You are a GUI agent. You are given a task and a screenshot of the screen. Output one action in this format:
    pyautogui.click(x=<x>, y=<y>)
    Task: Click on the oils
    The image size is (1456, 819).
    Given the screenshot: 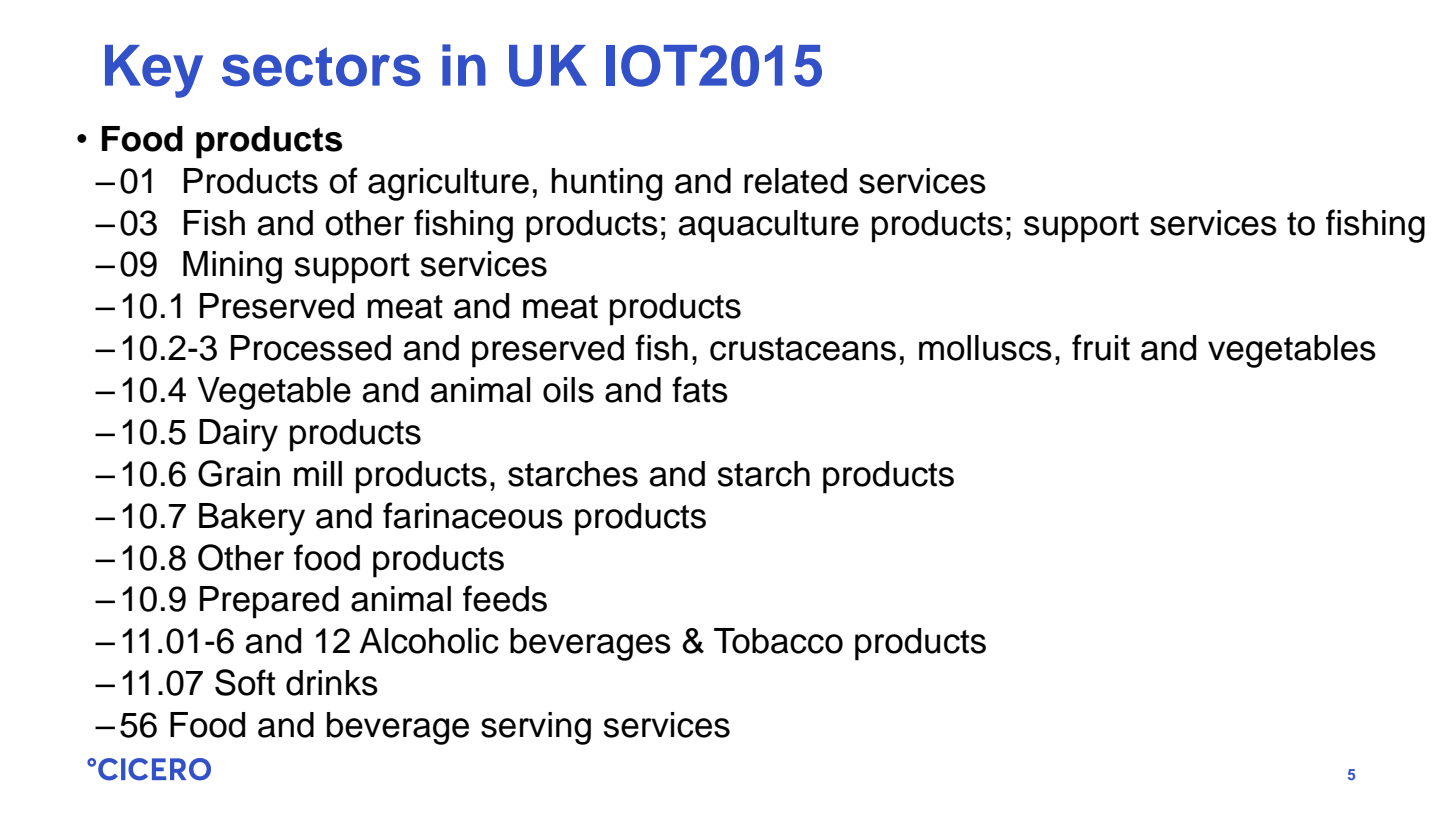 What is the action you would take?
    pyautogui.click(x=568, y=390)
